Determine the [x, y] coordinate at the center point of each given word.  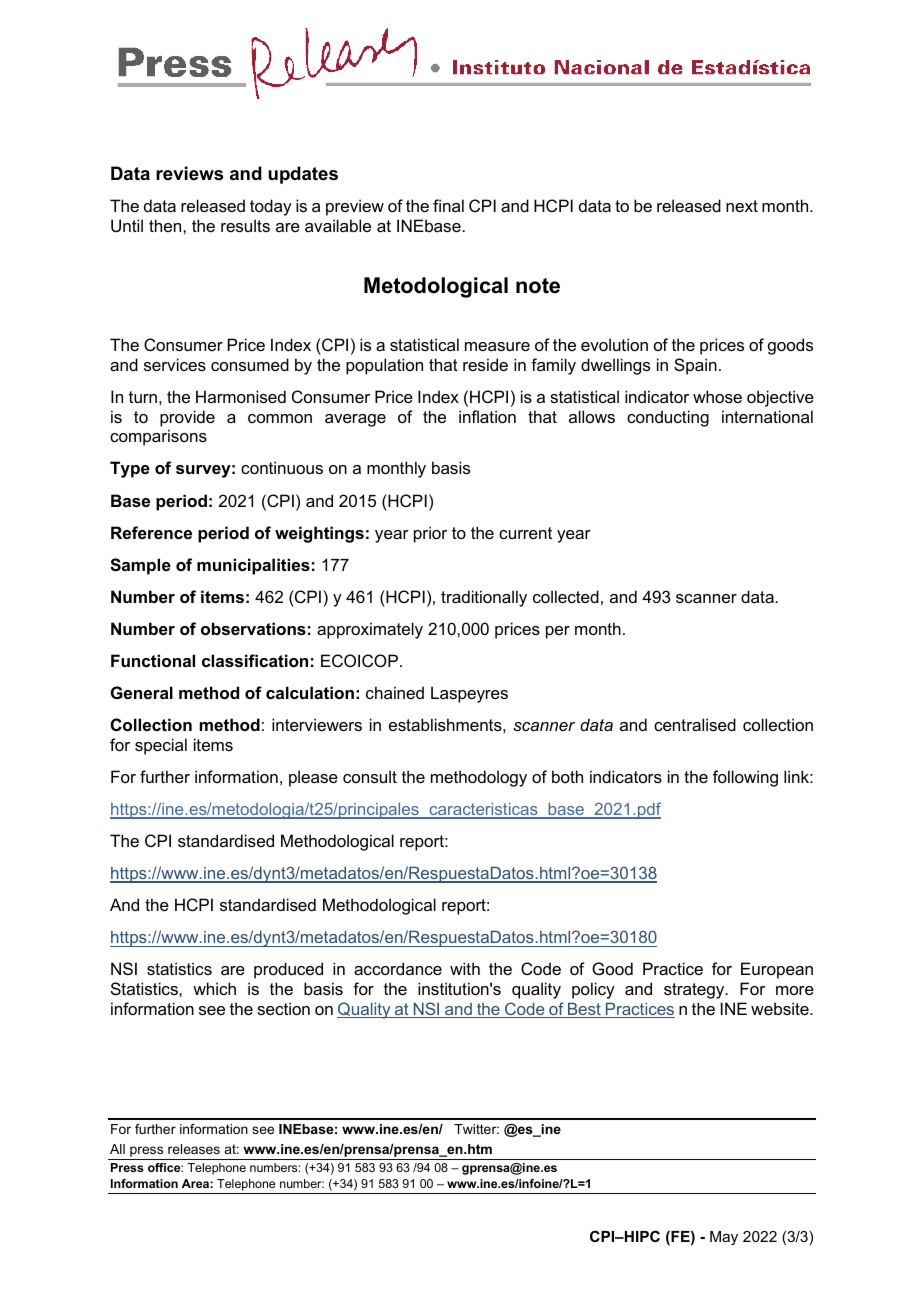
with [465, 968]
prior [430, 534]
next [742, 206]
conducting [668, 418]
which [214, 988]
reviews [189, 173]
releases [194, 1149]
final [448, 205]
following [745, 778]
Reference [151, 532]
